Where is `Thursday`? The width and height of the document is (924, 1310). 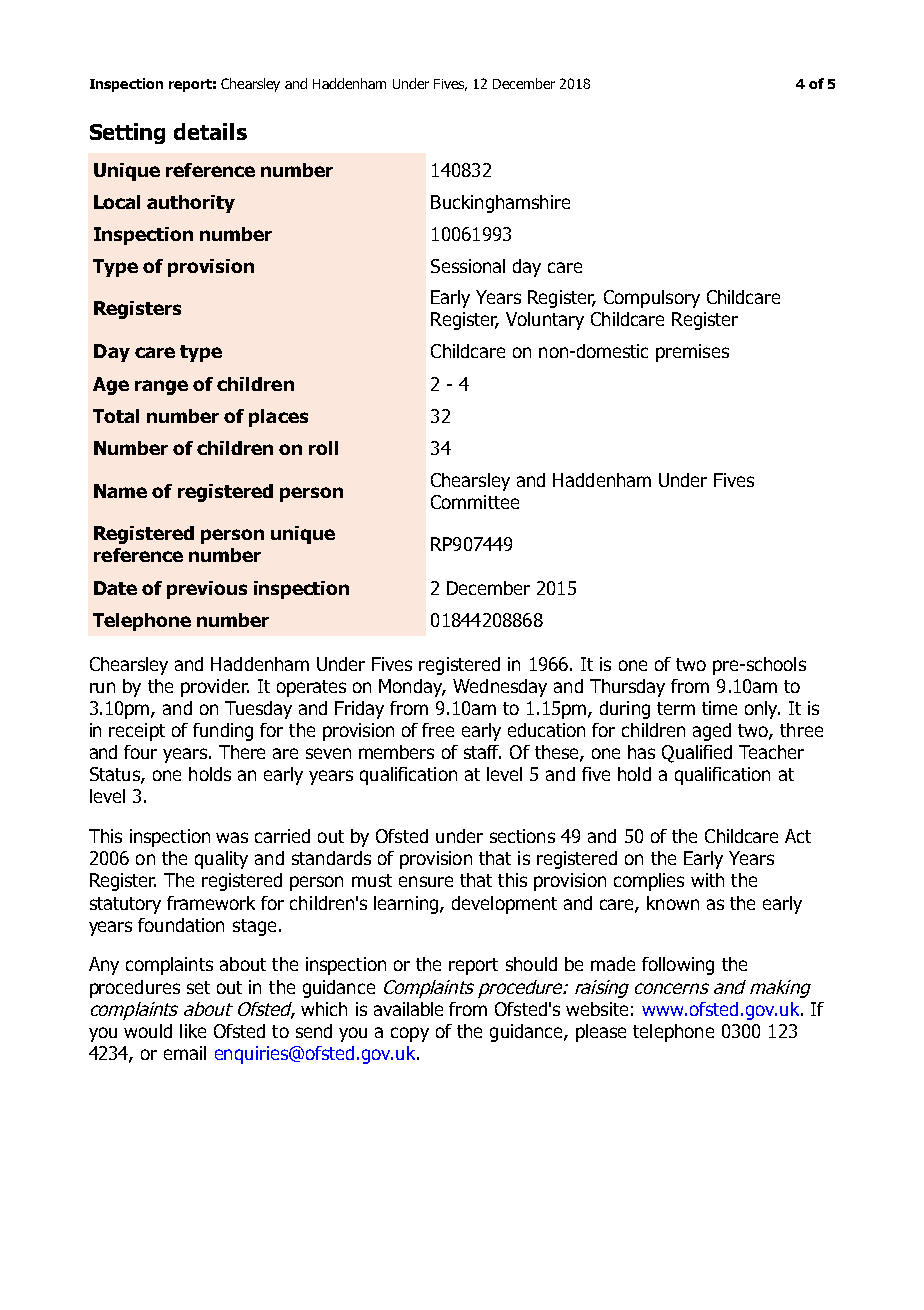 Thursday is located at coordinates (627, 688).
